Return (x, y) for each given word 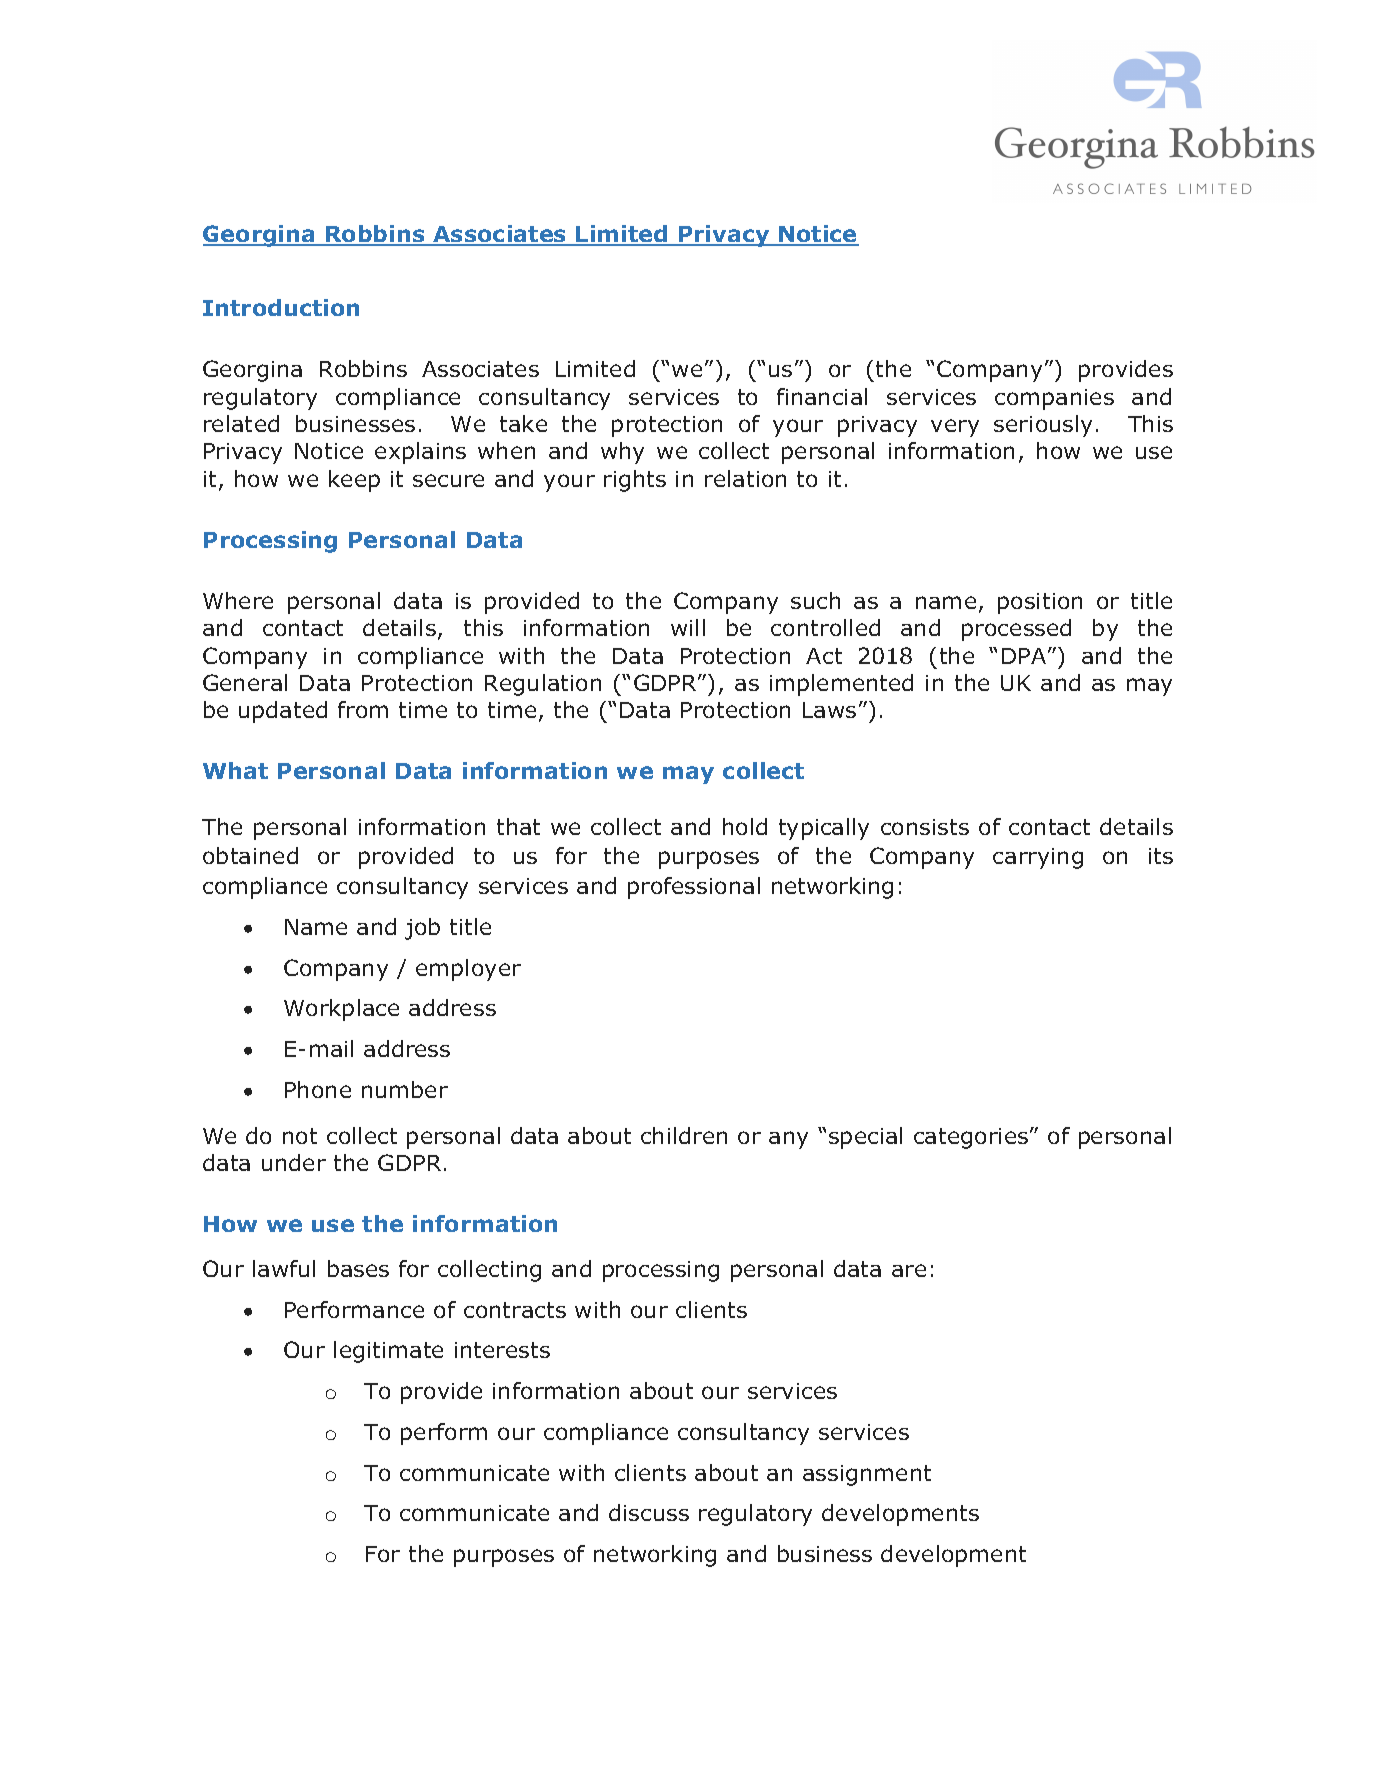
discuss (649, 1512)
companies (1054, 399)
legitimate (388, 1352)
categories (972, 1138)
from (363, 709)
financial (822, 396)
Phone (318, 1089)
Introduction (281, 307)
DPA (1025, 656)
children (684, 1135)
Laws (829, 710)
